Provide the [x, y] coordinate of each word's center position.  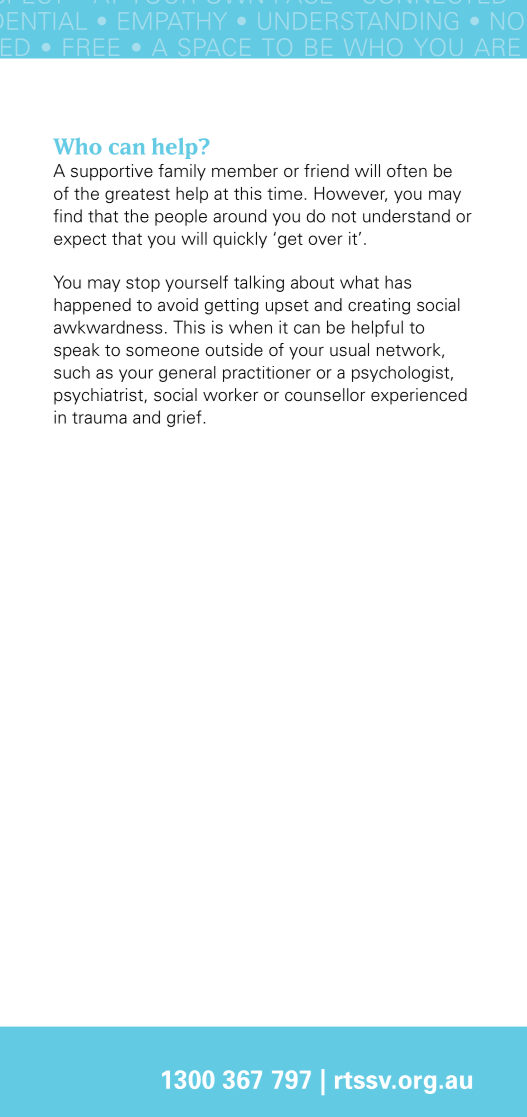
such [72, 372]
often [407, 171]
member [245, 171]
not [344, 217]
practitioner [267, 374]
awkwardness [108, 327]
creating [379, 306]
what [359, 282]
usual [349, 350]
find [67, 216]
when [250, 327]
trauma [99, 418]
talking [259, 283]
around [240, 216]
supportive [112, 172]
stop [143, 284]
